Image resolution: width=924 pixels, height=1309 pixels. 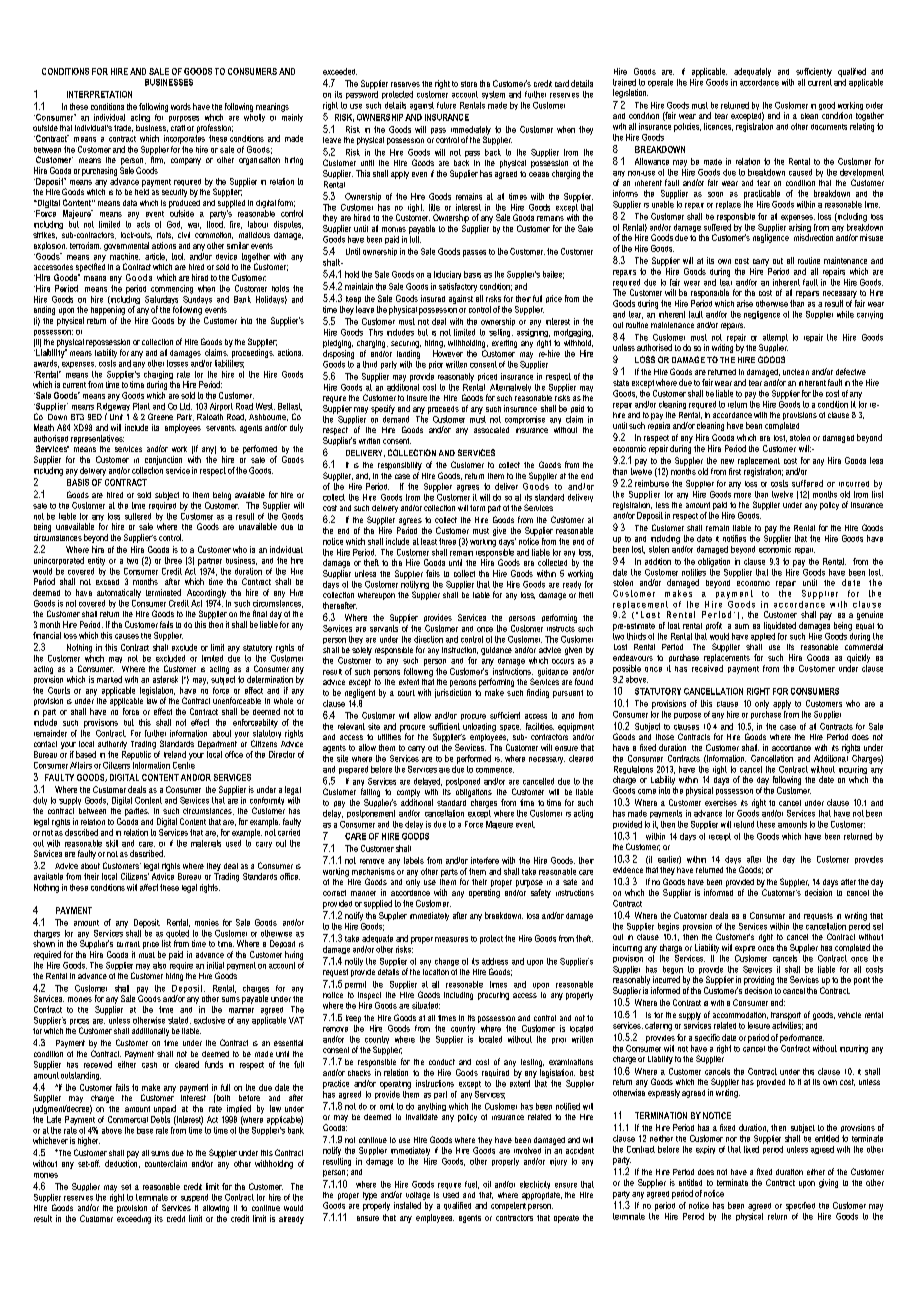 What do you see at coordinates (446, 105) in the image?
I see `future` at bounding box center [446, 105].
